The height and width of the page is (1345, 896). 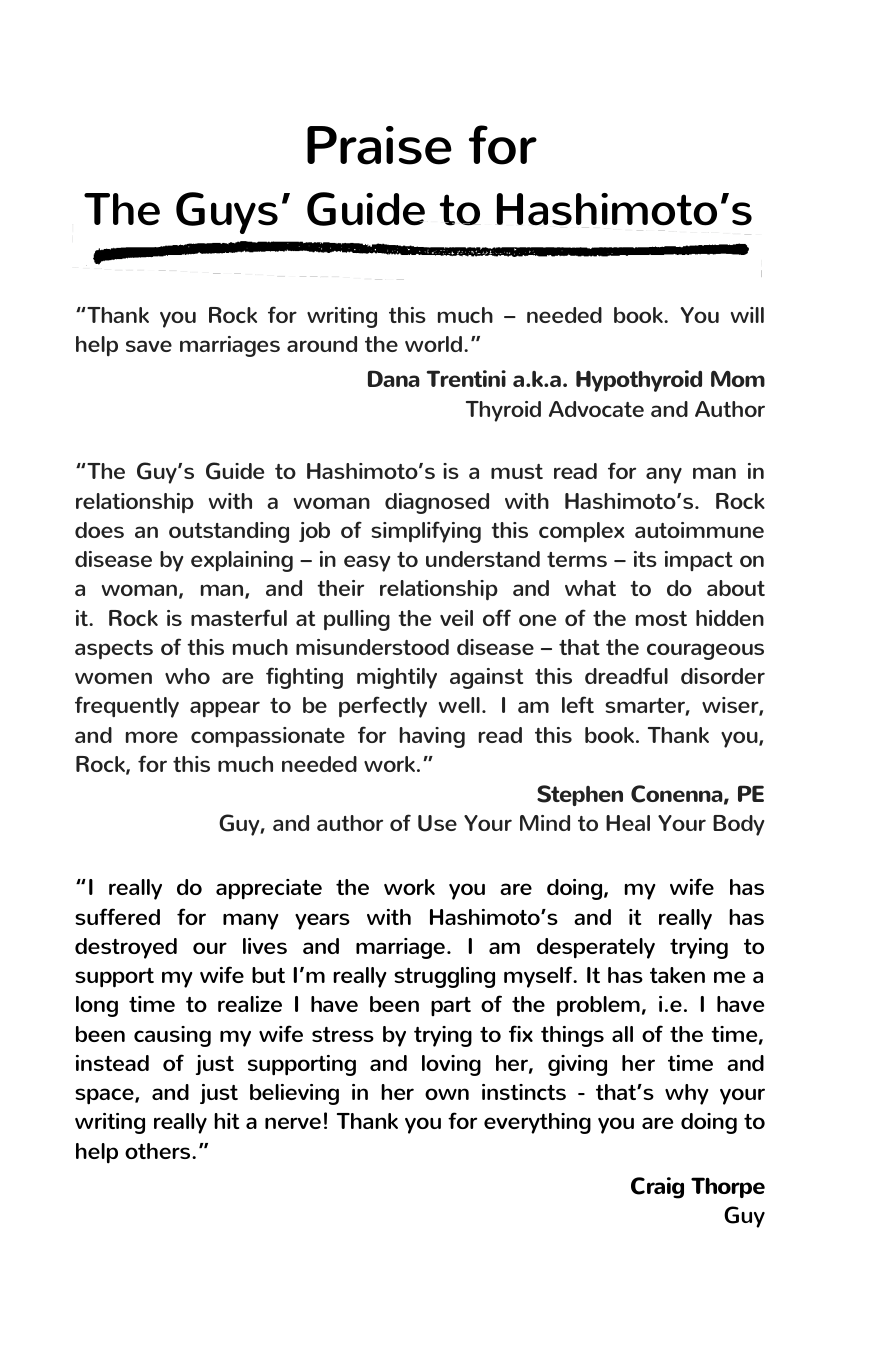 What do you see at coordinates (229, 532) in the page?
I see `outstanding` at bounding box center [229, 532].
